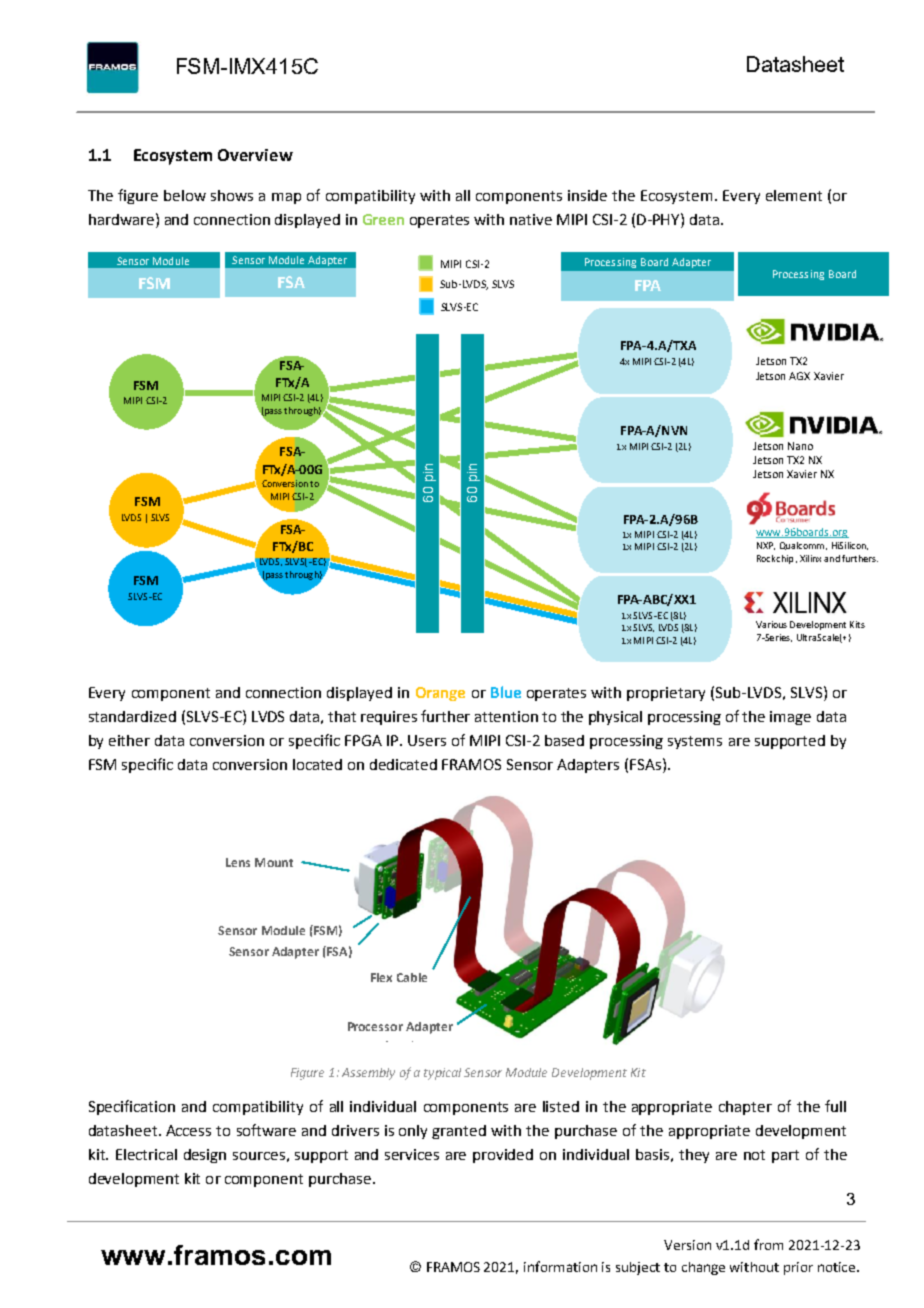 The height and width of the screenshot is (1308, 924). I want to click on Cable, so click(412, 977).
